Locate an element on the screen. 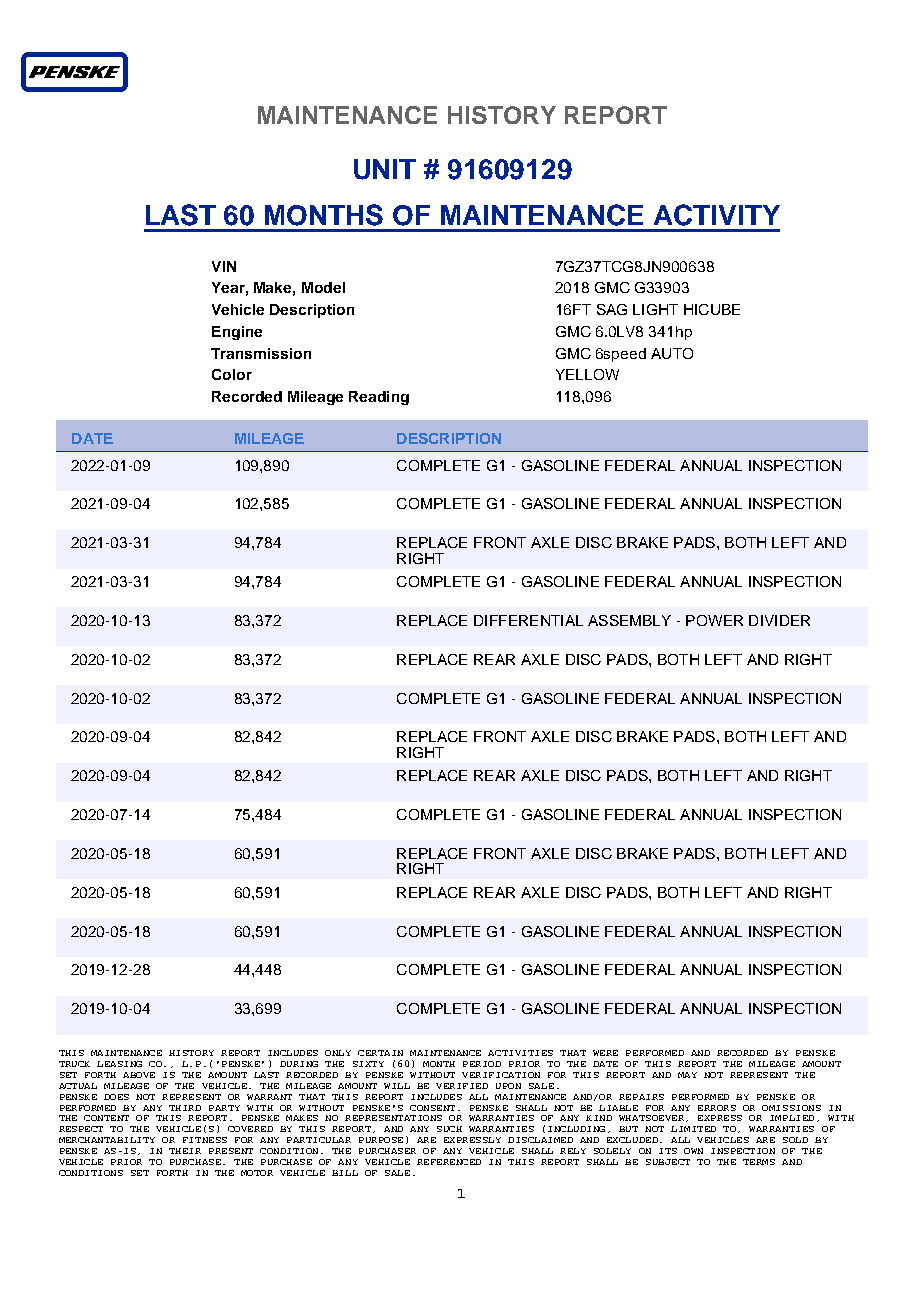  TRUCK is located at coordinates (74, 1064).
